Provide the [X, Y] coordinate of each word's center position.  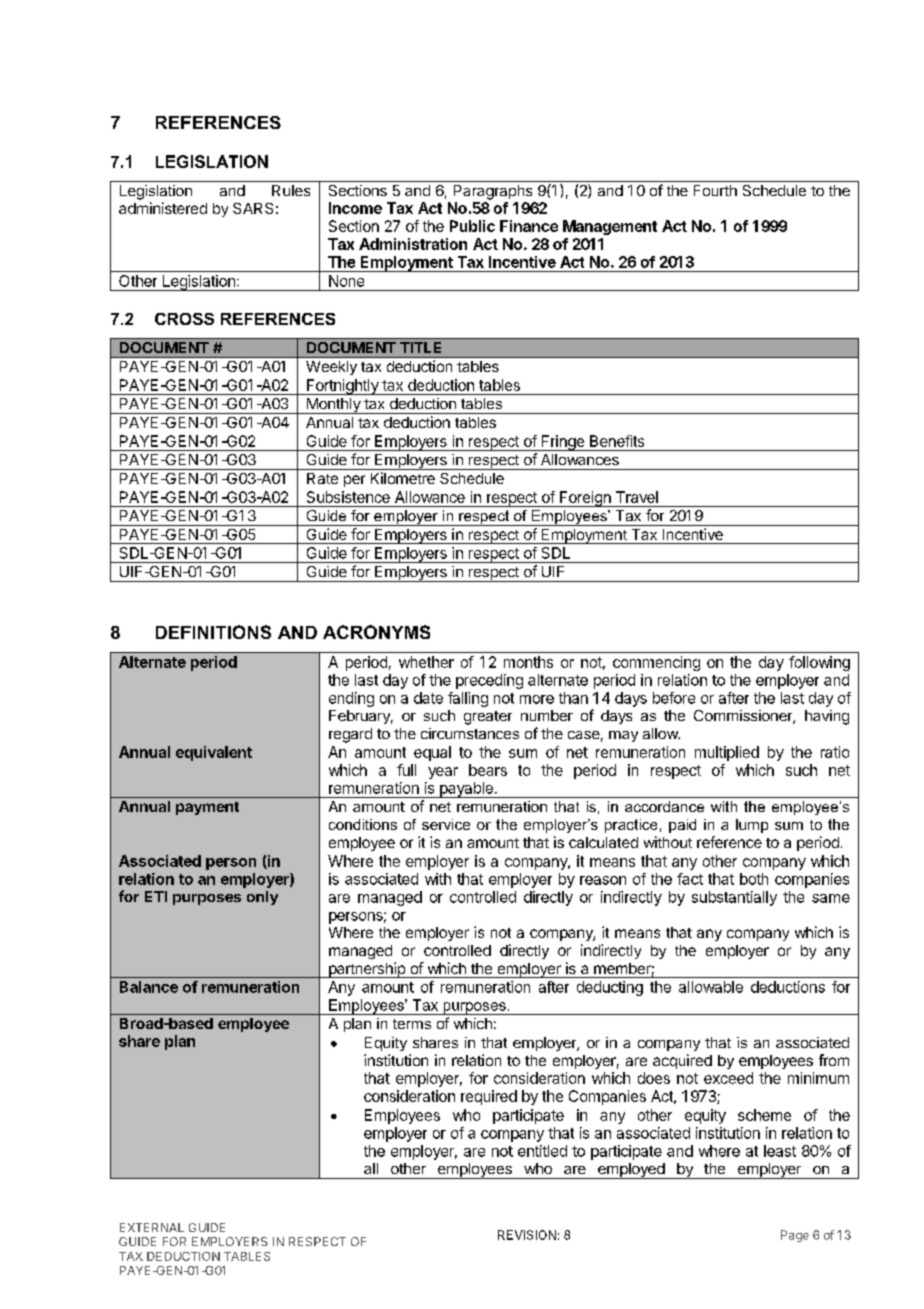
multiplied [727, 753]
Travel [637, 497]
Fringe [562, 443]
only [262, 898]
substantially [734, 898]
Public [472, 226]
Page [795, 1236]
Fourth [715, 190]
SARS [253, 208]
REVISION [527, 1235]
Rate [322, 478]
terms [412, 1024]
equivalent [214, 753]
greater [488, 718]
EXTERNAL [152, 1227]
